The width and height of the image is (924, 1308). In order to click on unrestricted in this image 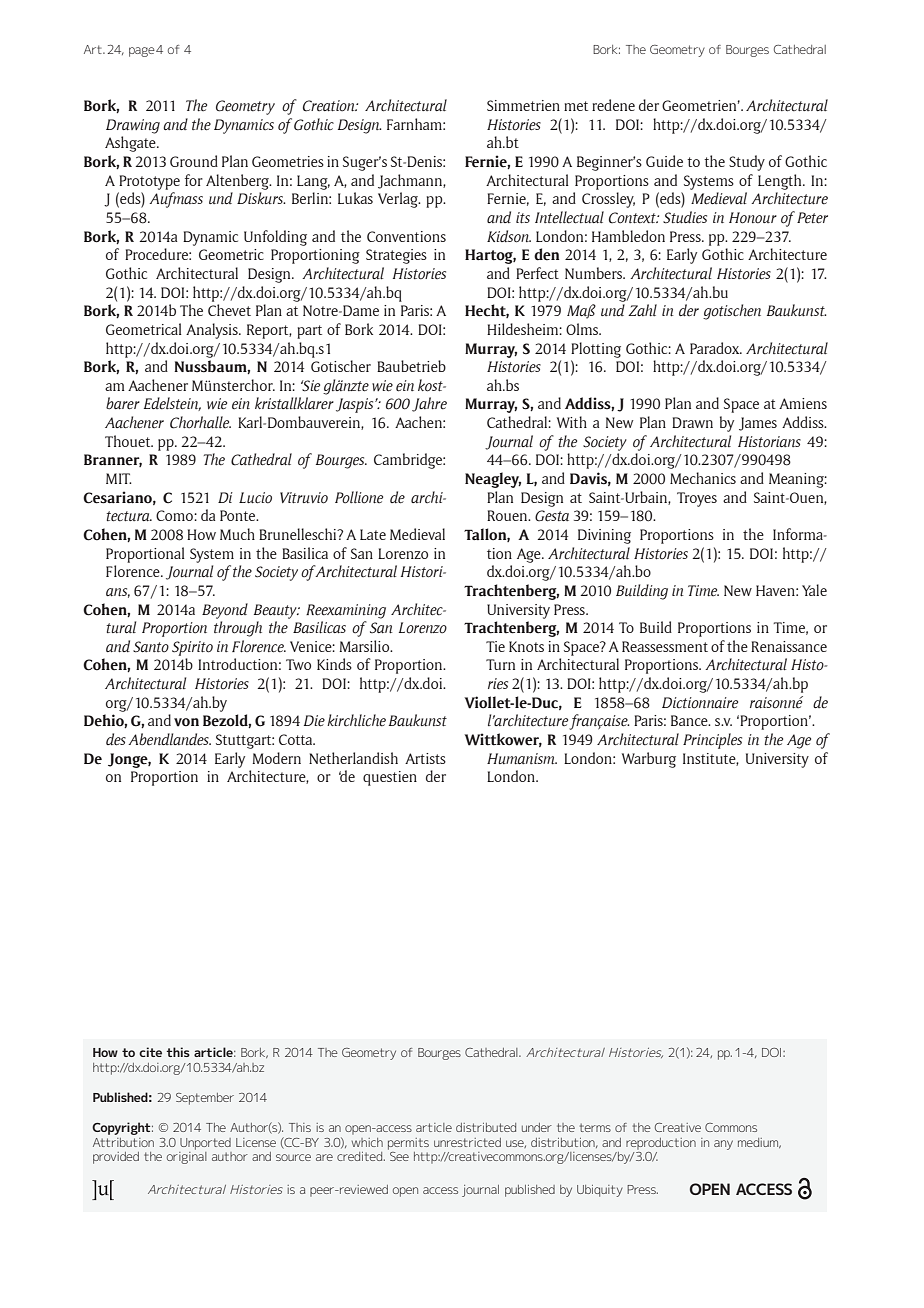, I will do `click(467, 1142)`.
